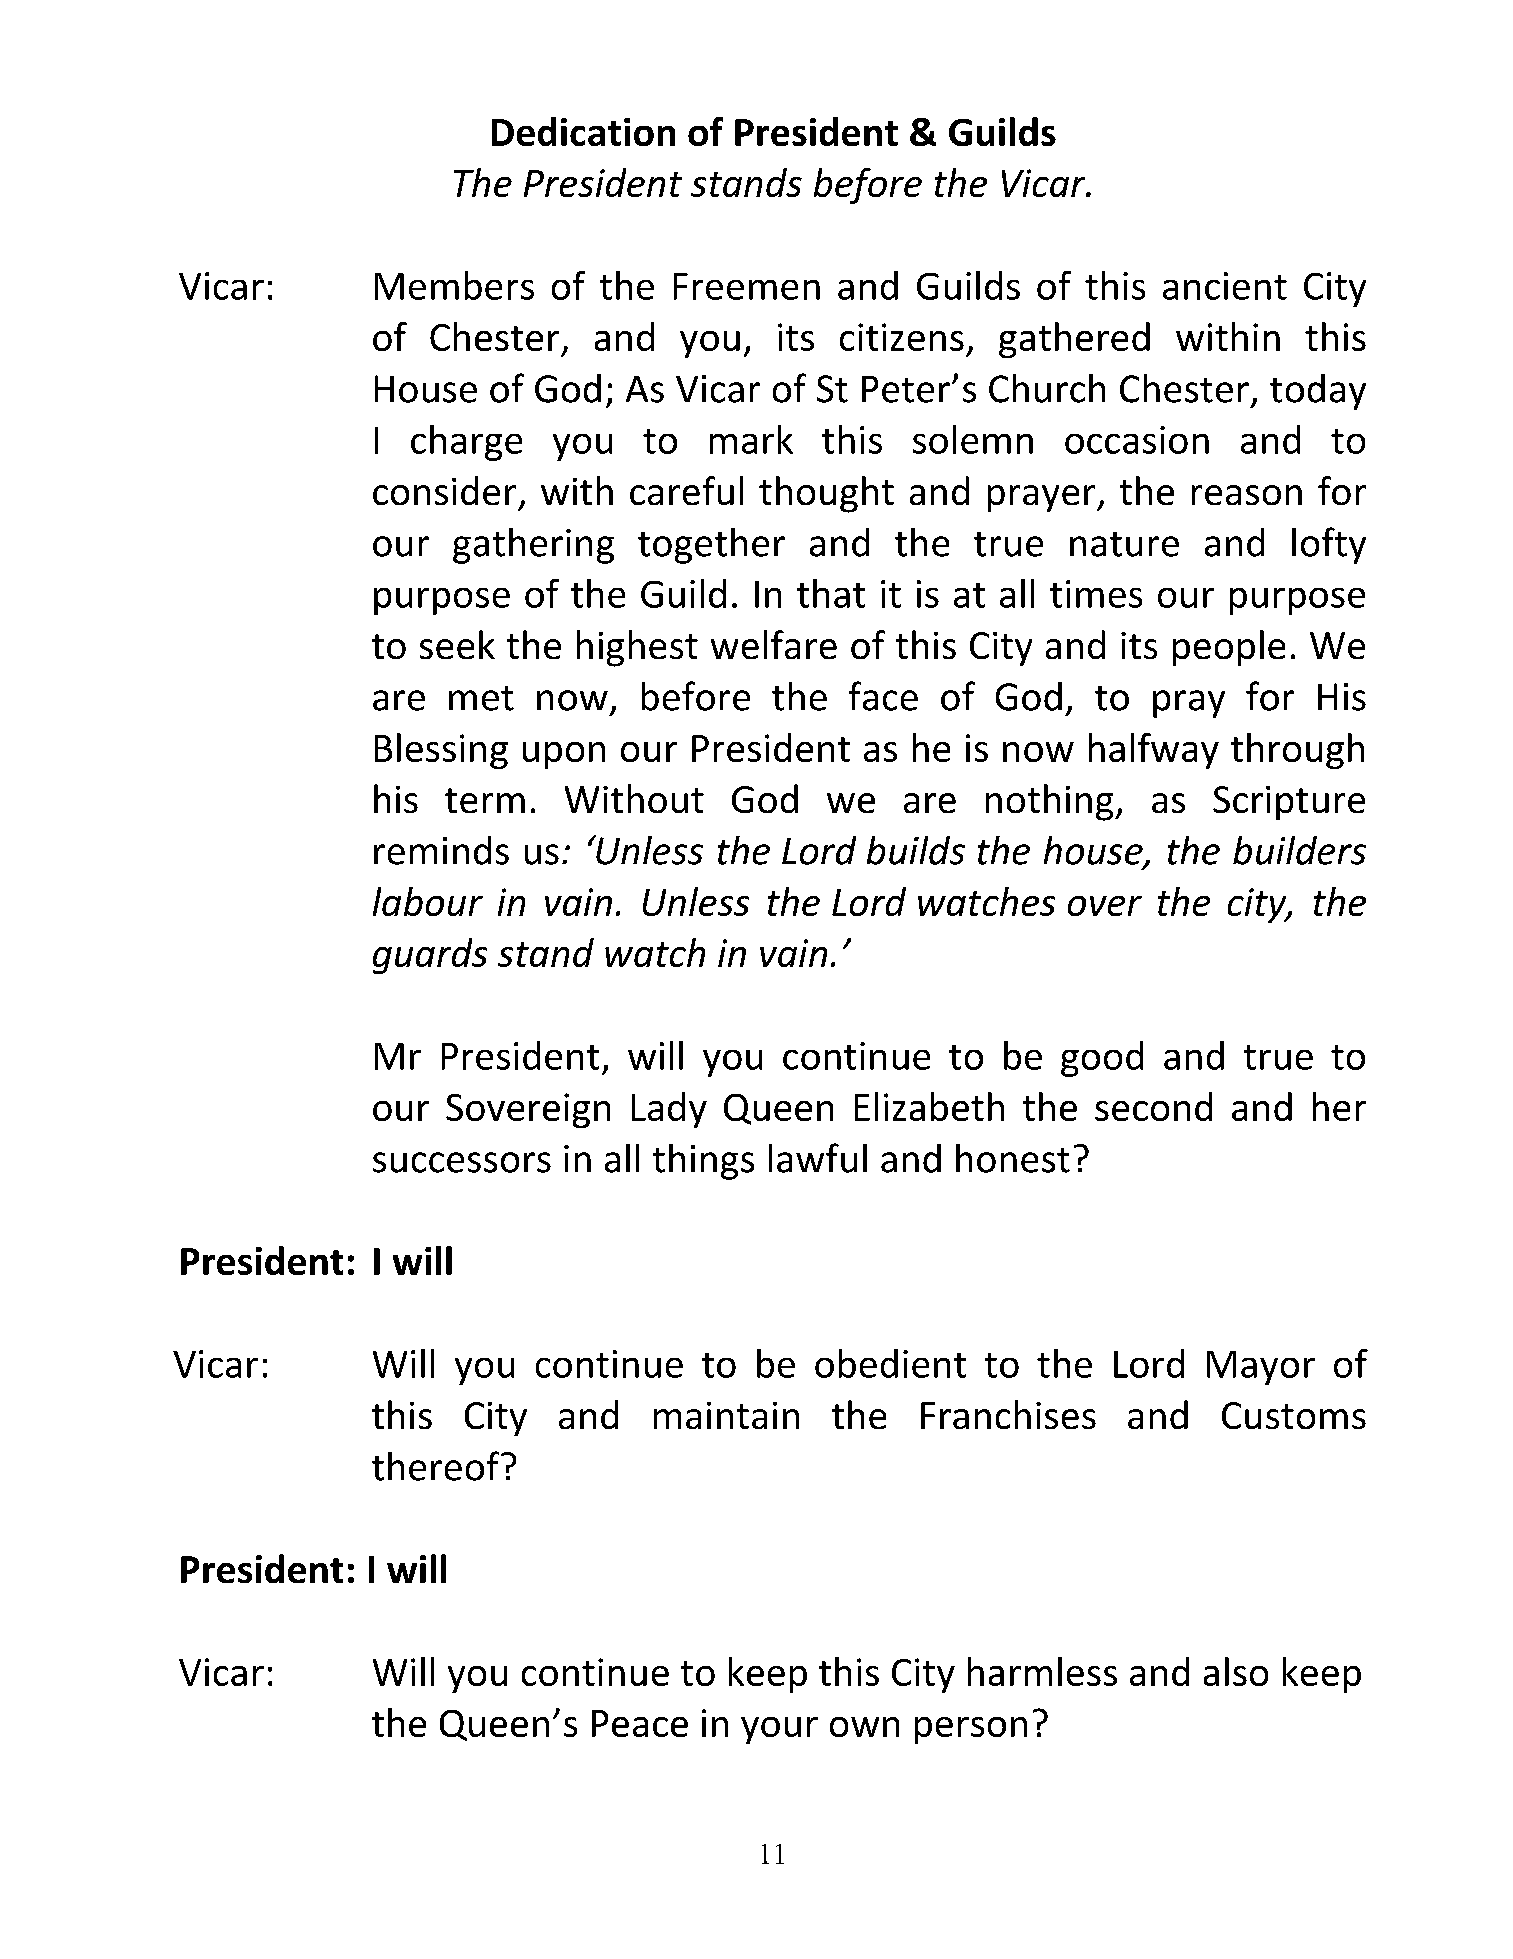 Image resolution: width=1513 pixels, height=1959 pixels. What do you see at coordinates (640, 1723) in the page?
I see `Peace` at bounding box center [640, 1723].
